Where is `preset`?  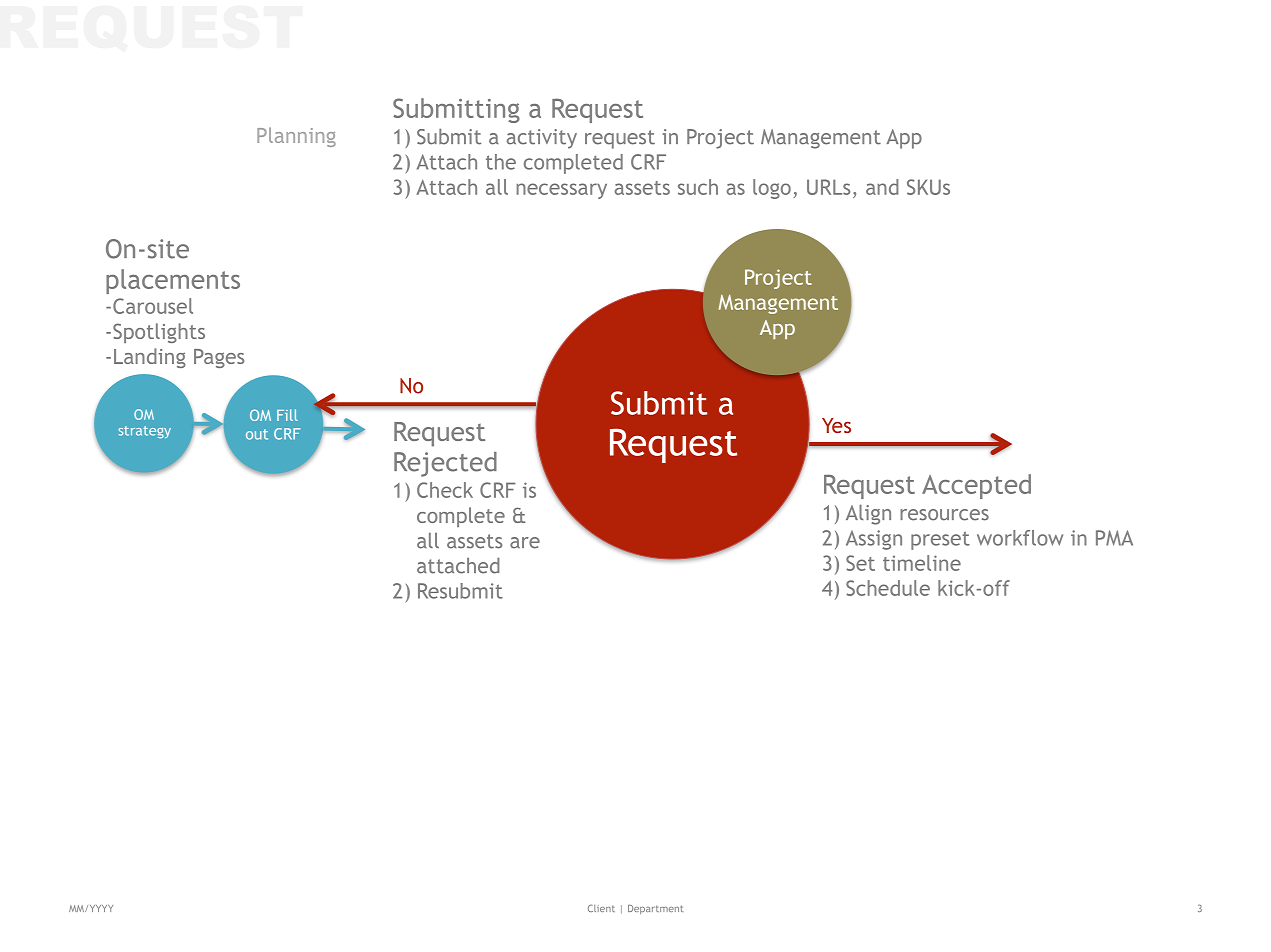 preset is located at coordinates (940, 540).
